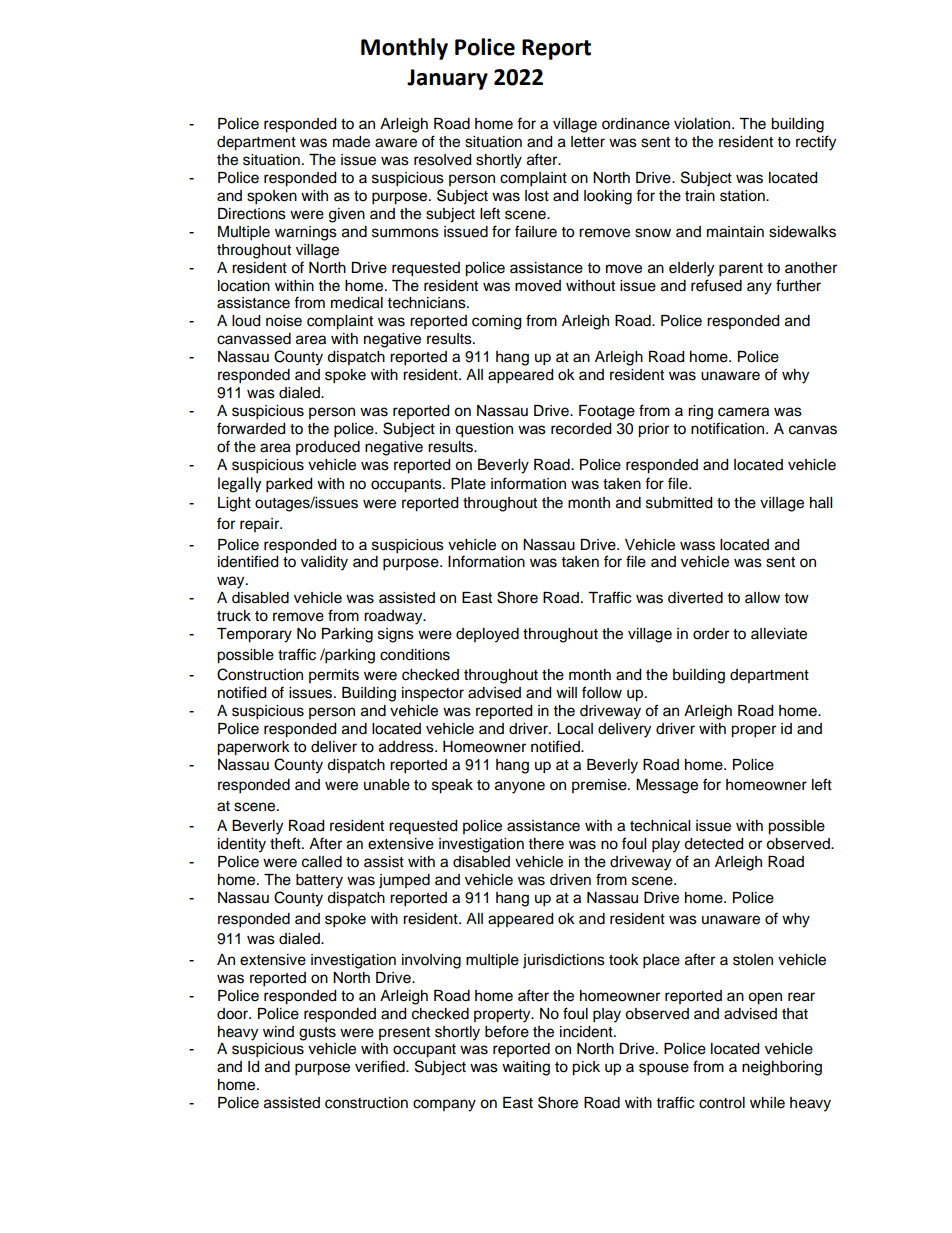 This document has height=1233, width=952. I want to click on detected, so click(713, 844).
